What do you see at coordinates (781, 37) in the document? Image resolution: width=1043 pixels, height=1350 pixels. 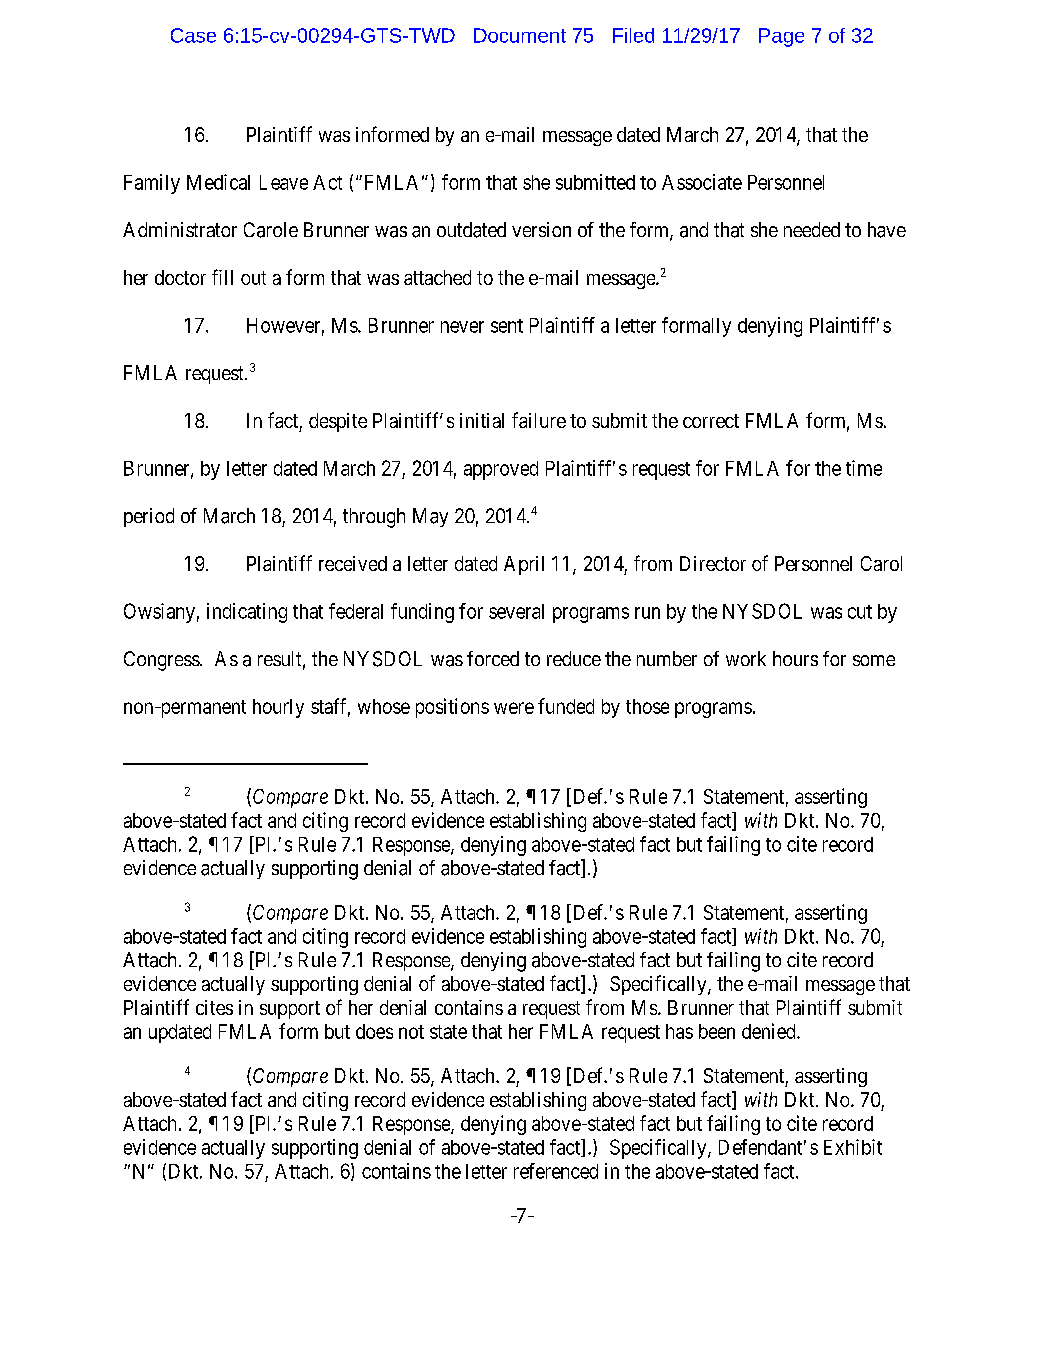 I see `Page` at bounding box center [781, 37].
